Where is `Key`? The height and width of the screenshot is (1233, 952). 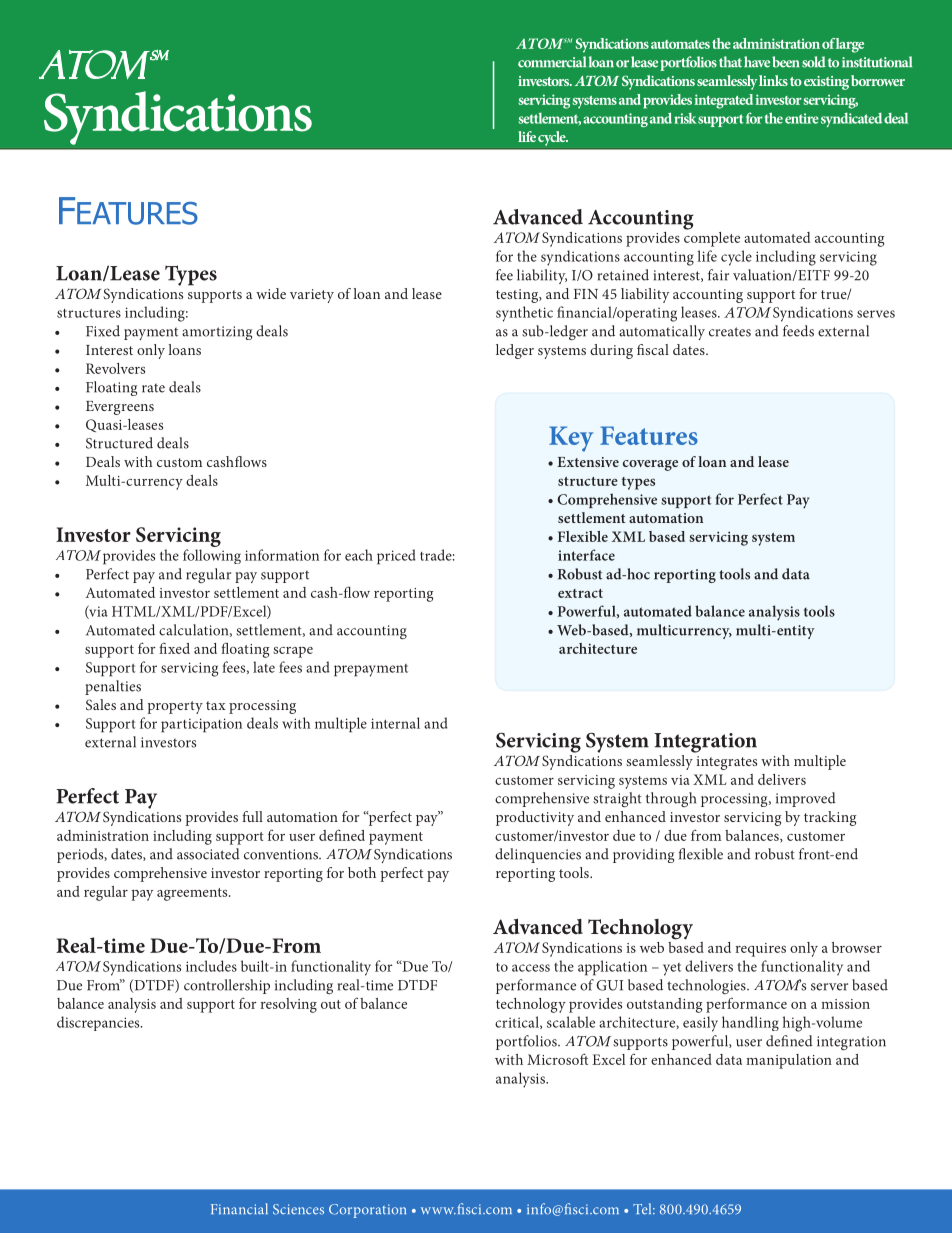 Key is located at coordinates (571, 439).
